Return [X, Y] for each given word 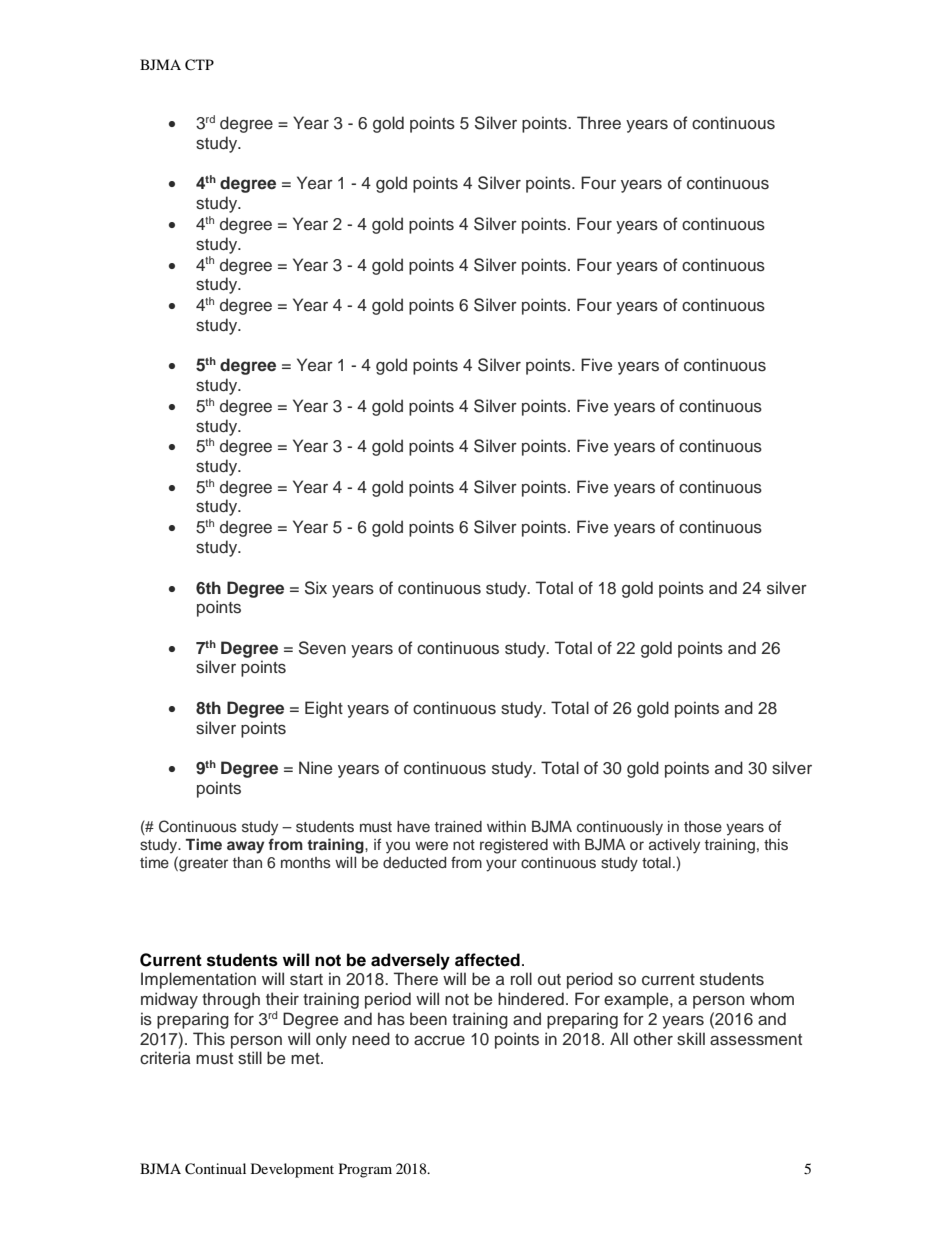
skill [691, 1039]
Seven [322, 648]
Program [365, 1170]
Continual [215, 1169]
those [703, 827]
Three [599, 123]
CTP [199, 65]
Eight [324, 709]
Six [316, 588]
